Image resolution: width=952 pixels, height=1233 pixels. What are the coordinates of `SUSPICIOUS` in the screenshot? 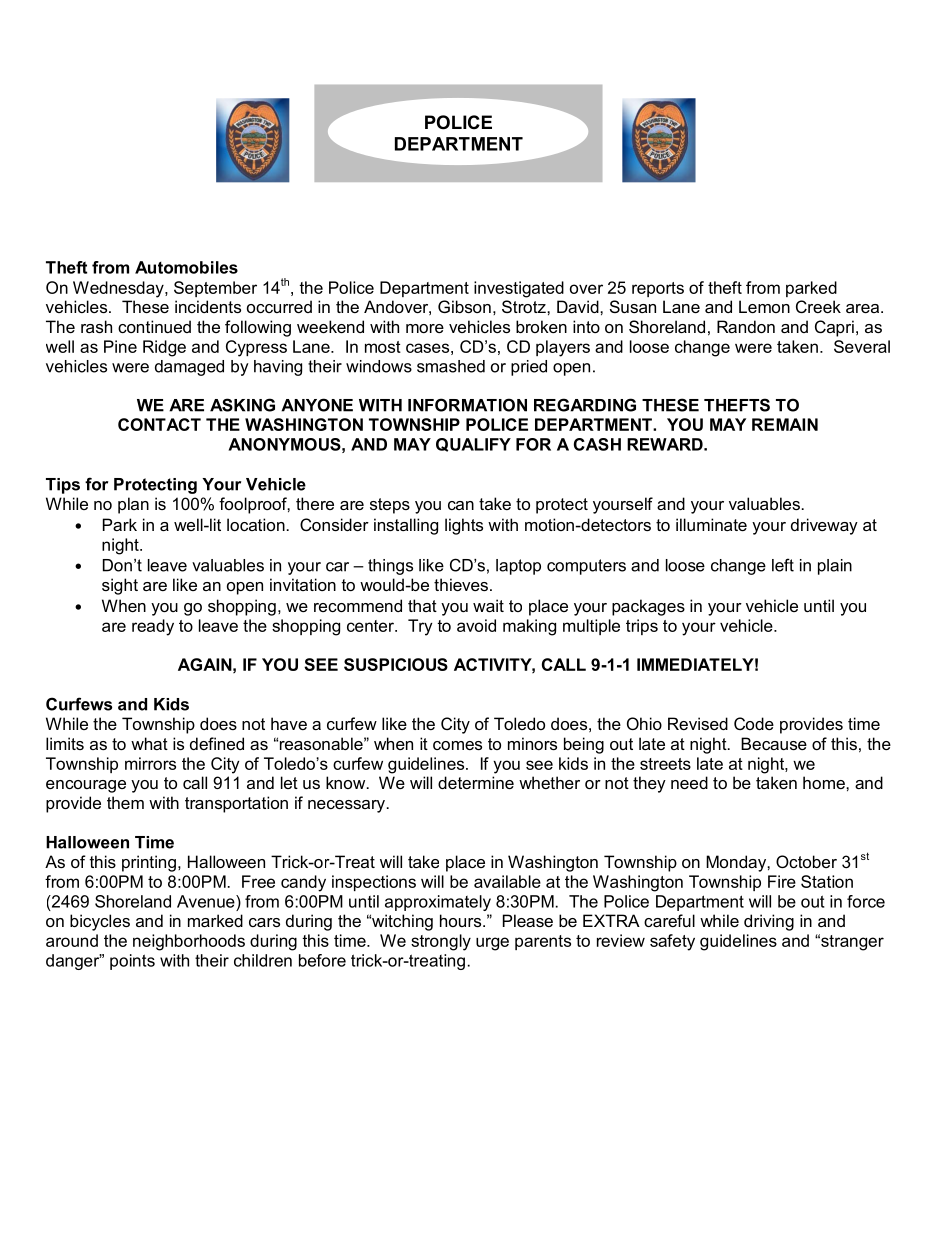 It's located at (396, 664).
